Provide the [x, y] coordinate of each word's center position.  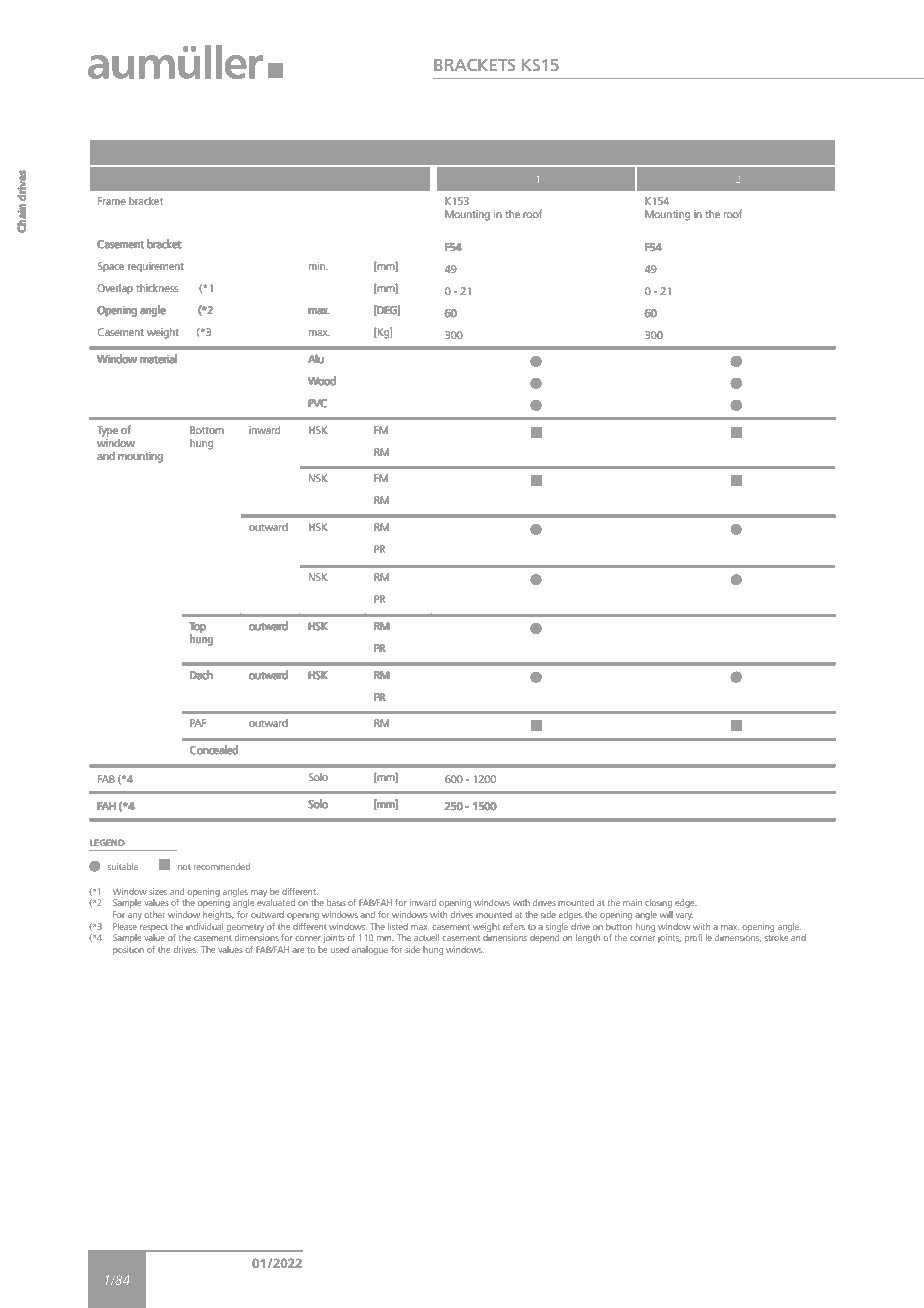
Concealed [214, 750]
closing [658, 903]
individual [204, 926]
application [156, 180]
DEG [388, 311]
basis [336, 902]
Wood [322, 381]
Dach [201, 675]
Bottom [206, 430]
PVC [317, 403]
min [317, 266]
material [159, 359]
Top [198, 627]
